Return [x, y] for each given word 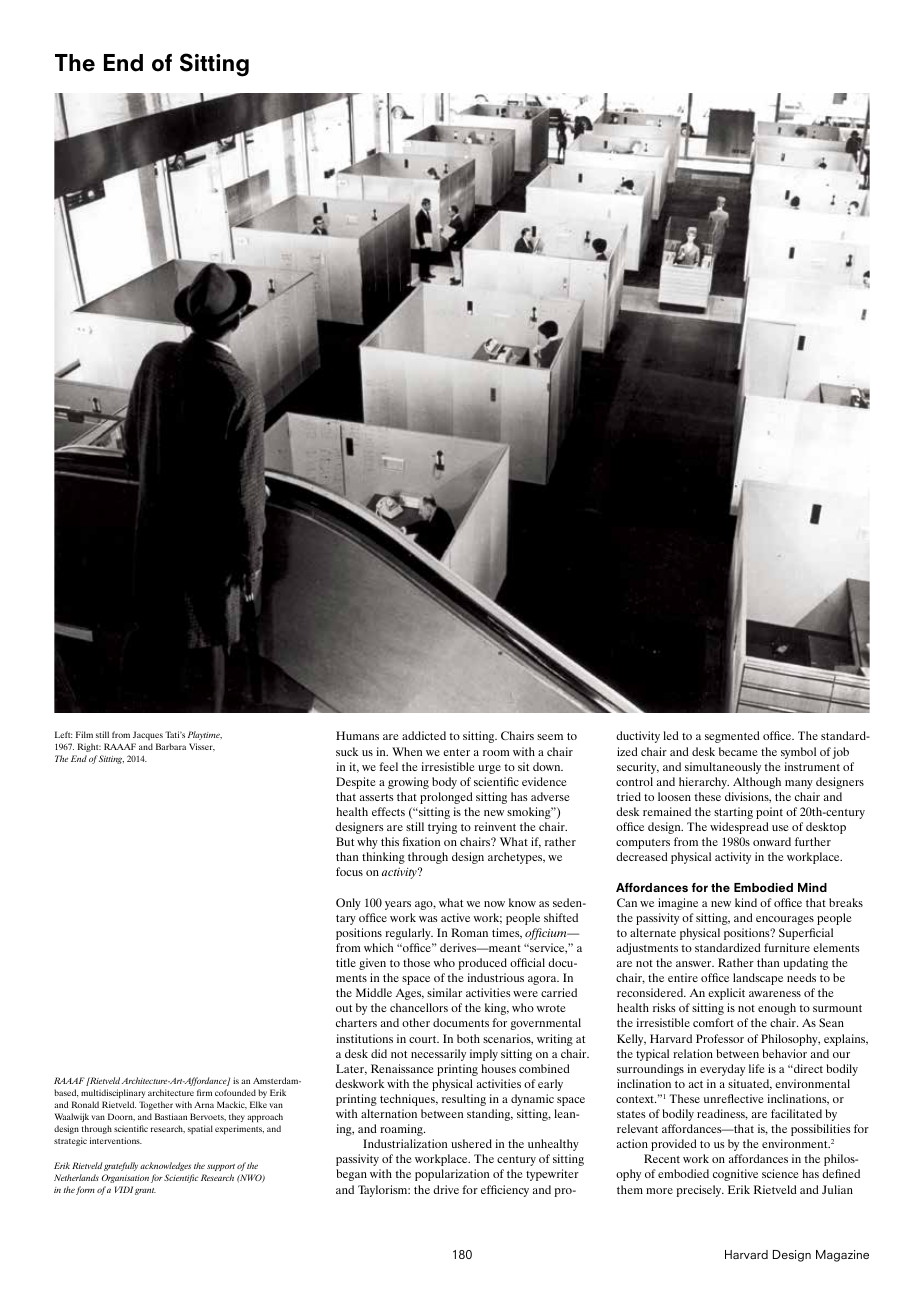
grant [145, 1191]
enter [456, 752]
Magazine [842, 1256]
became [738, 751]
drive [446, 1189]
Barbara [171, 746]
